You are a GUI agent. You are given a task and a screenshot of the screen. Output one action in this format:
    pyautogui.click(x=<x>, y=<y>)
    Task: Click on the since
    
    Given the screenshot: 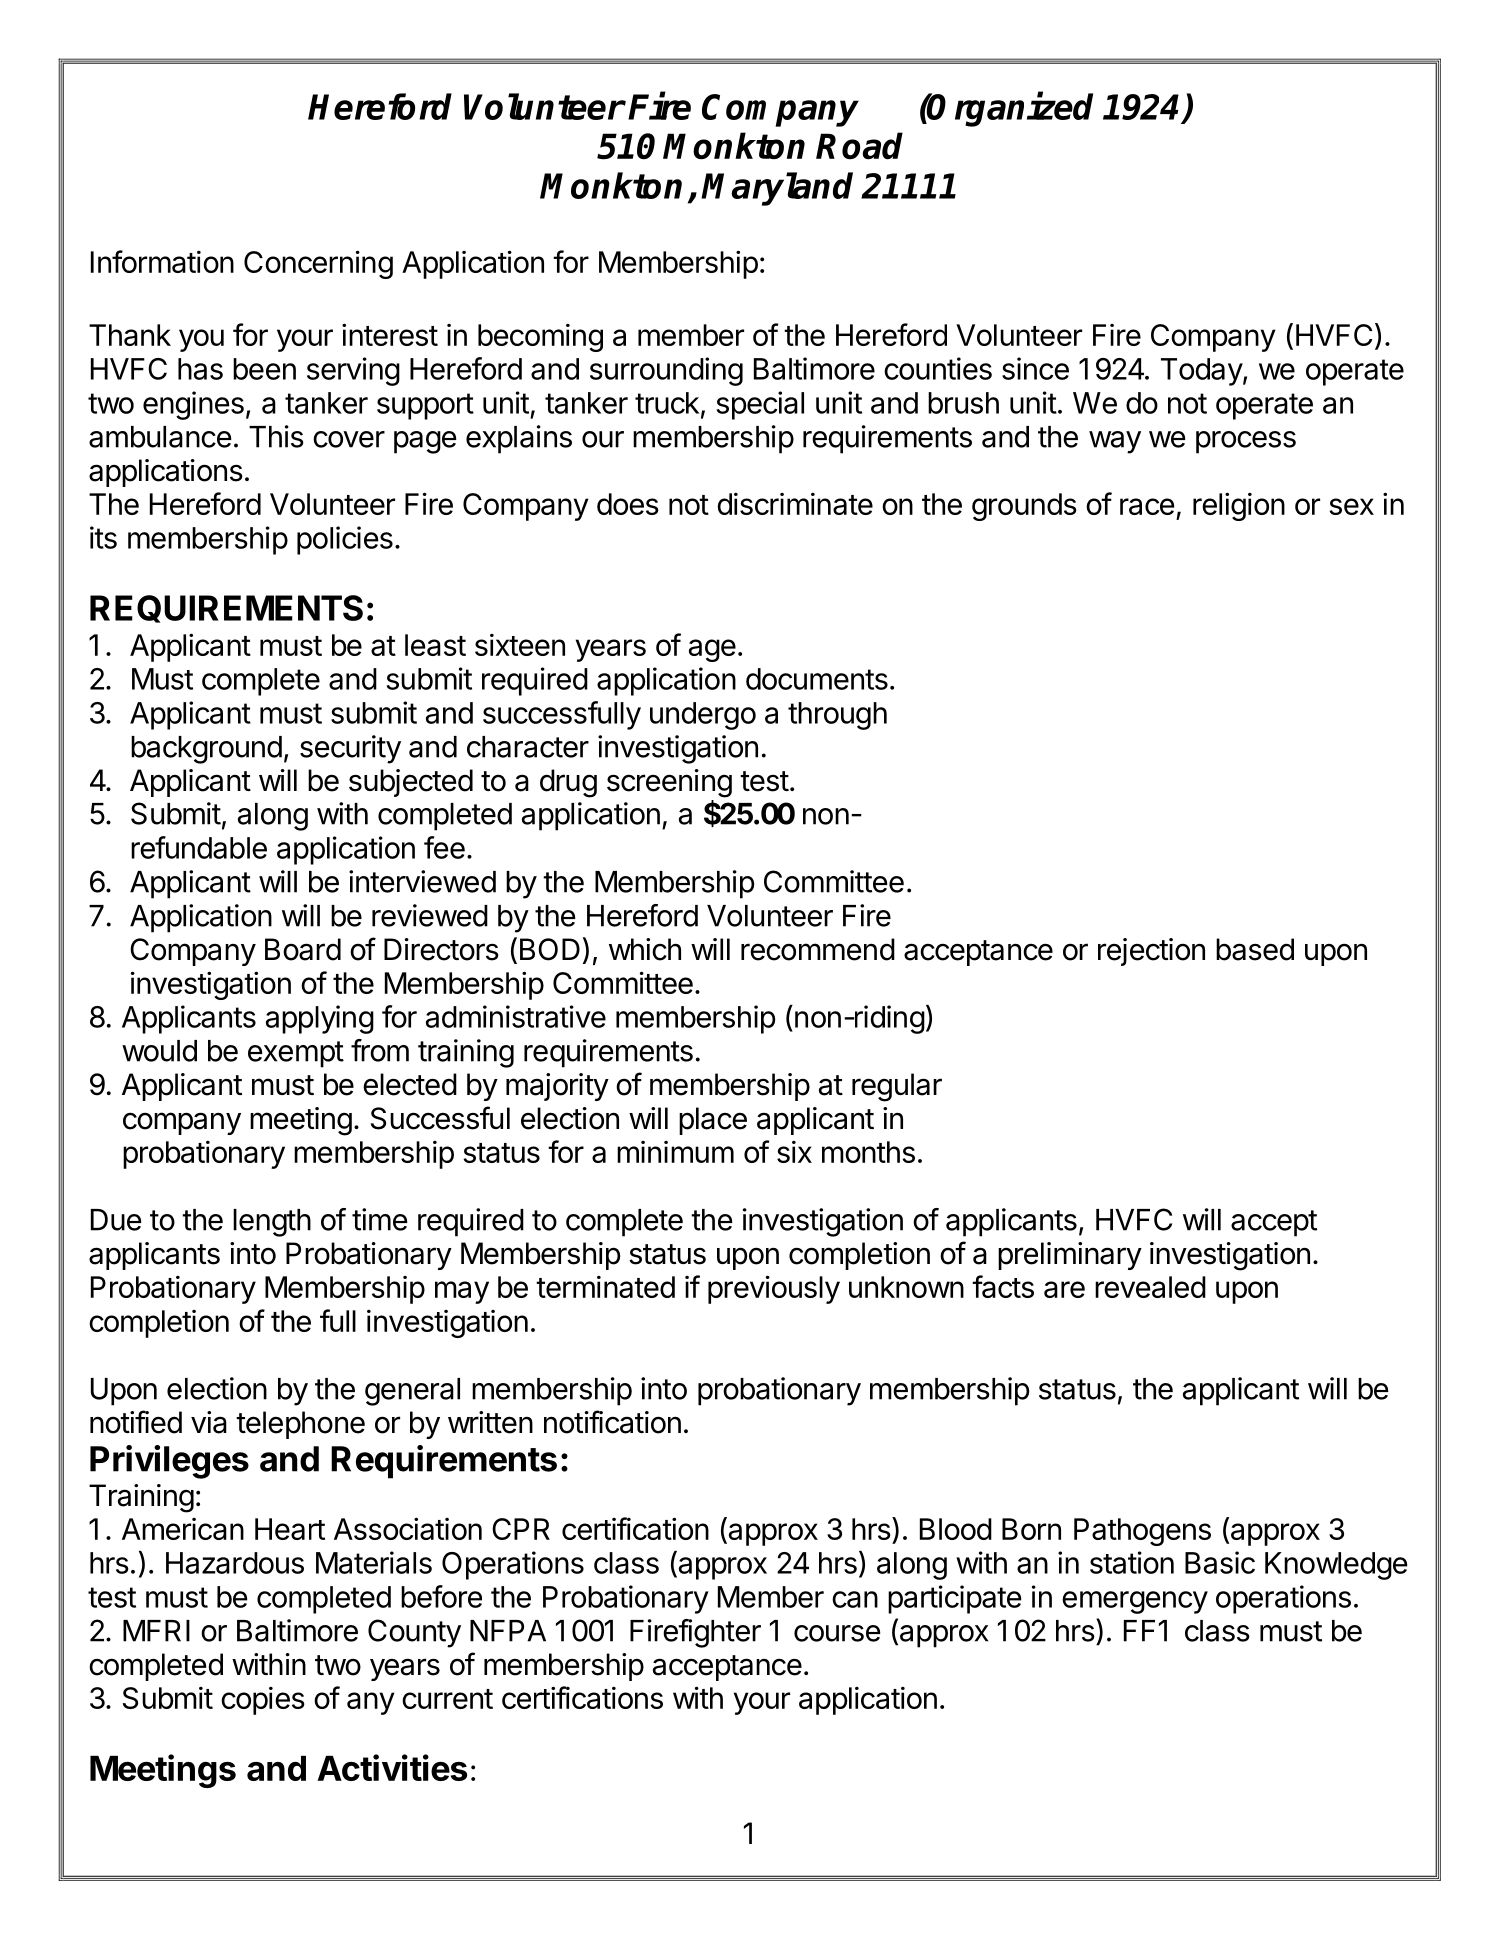 What is the action you would take?
    pyautogui.click(x=1035, y=368)
